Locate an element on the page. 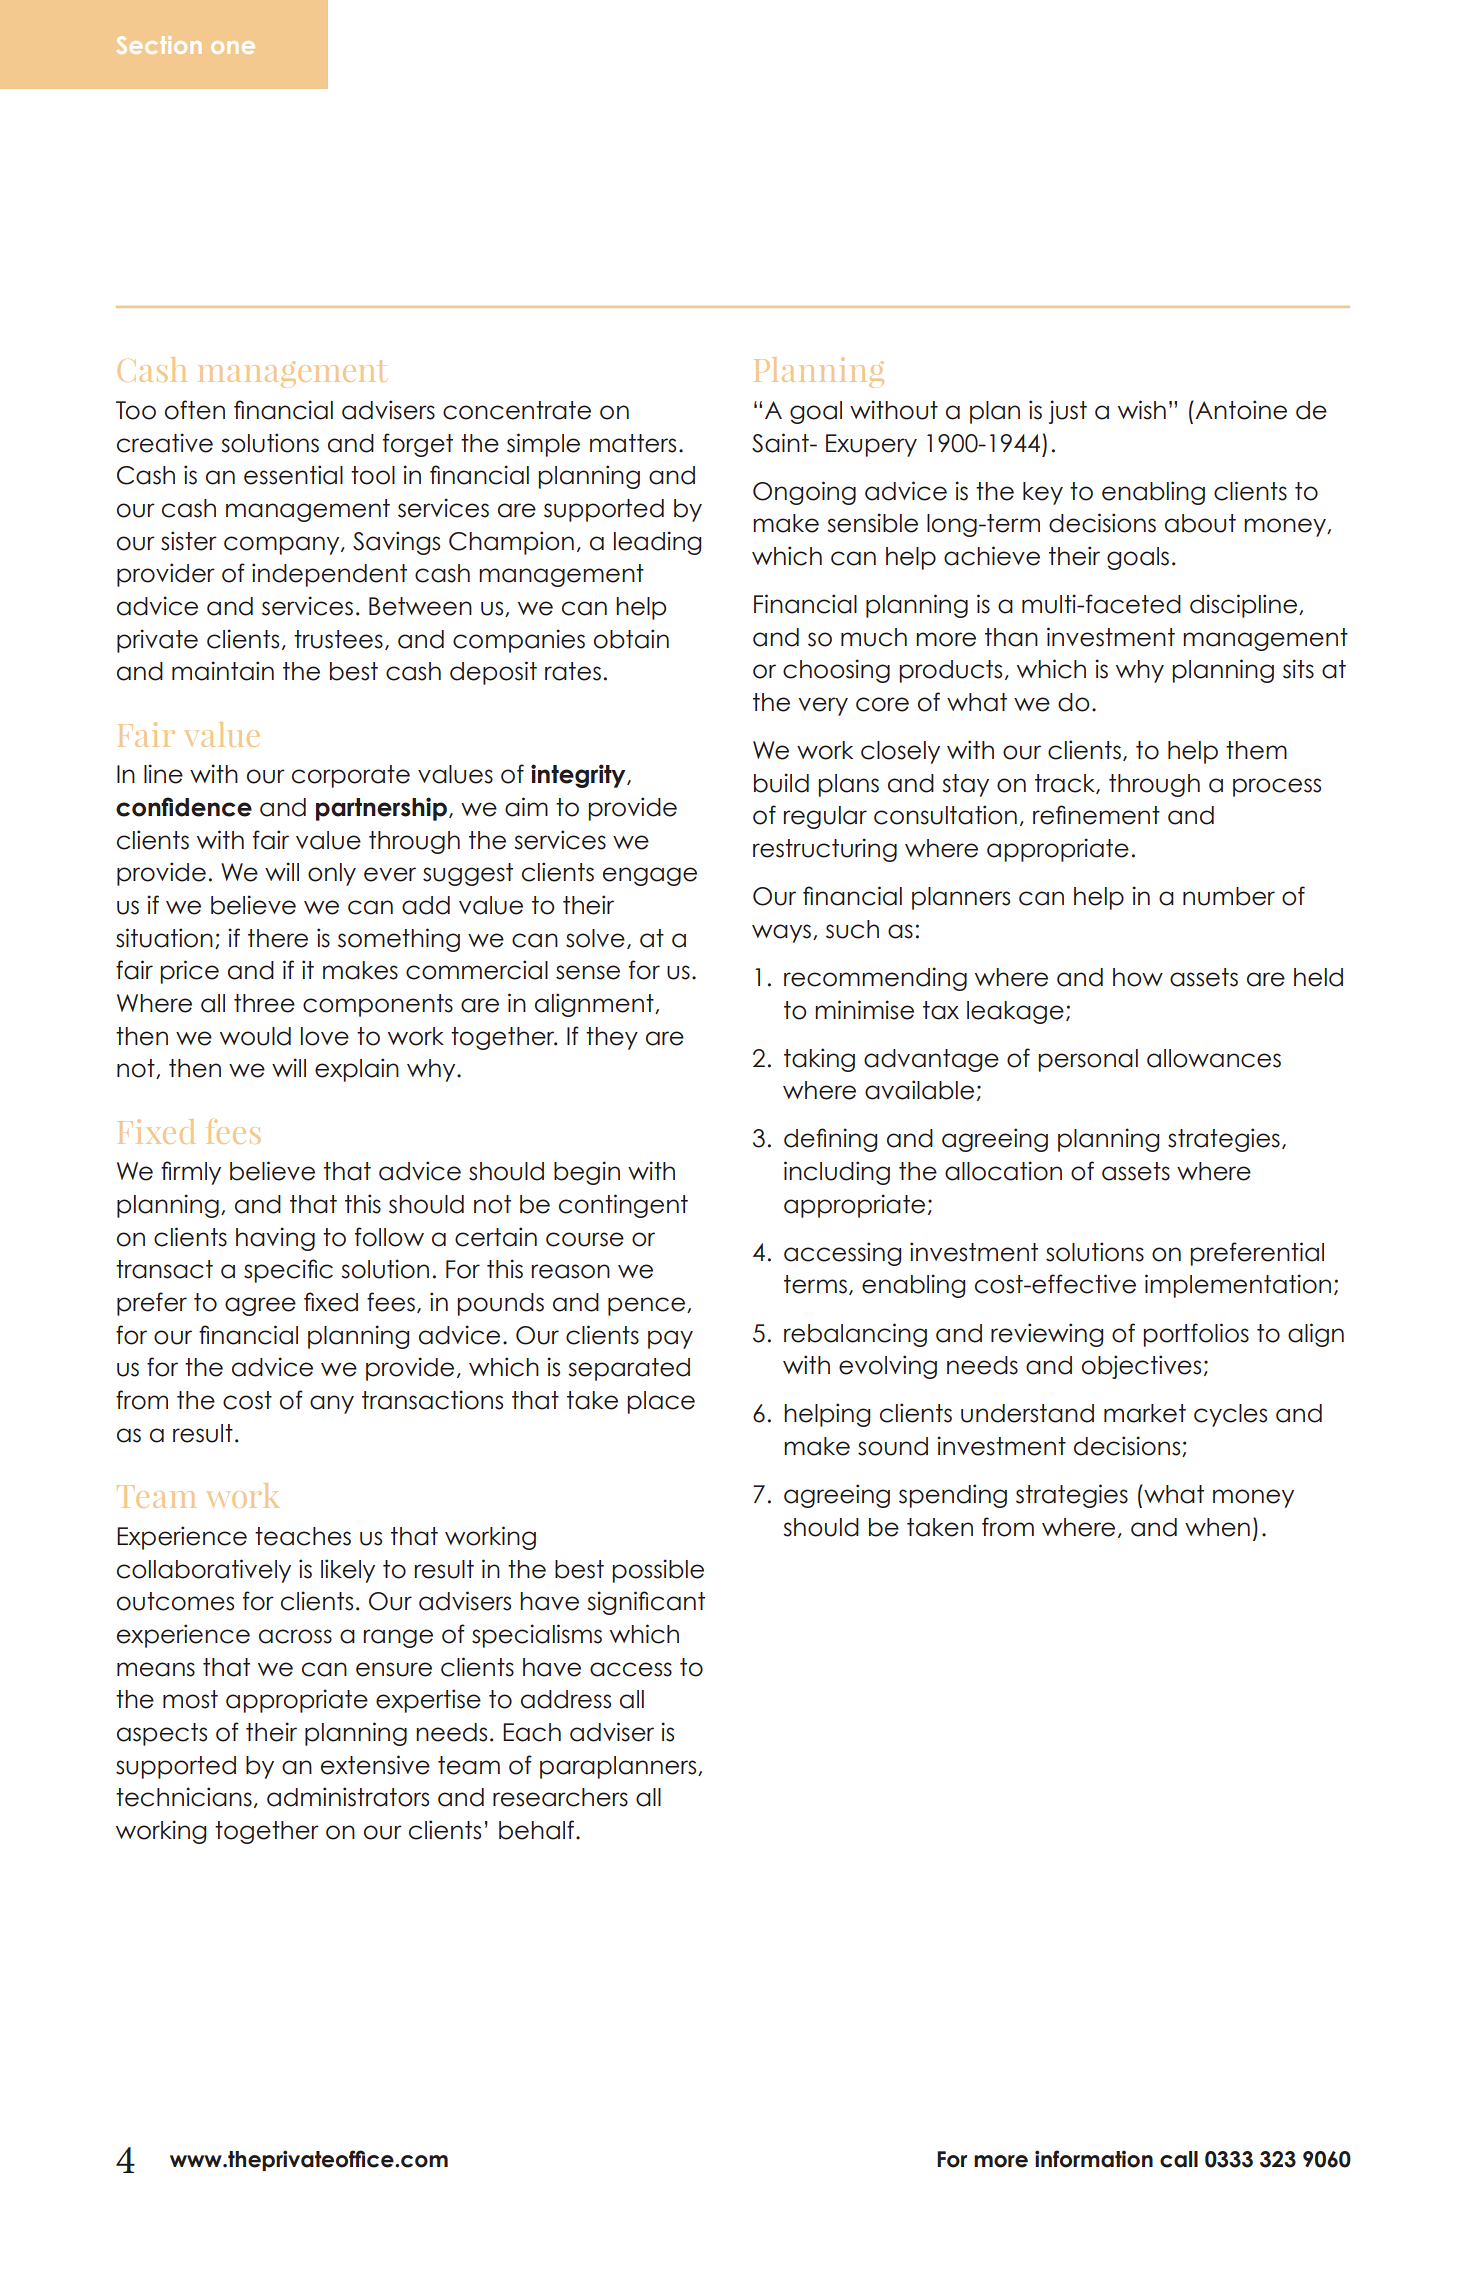 The height and width of the image is (2291, 1466). administrators is located at coordinates (348, 1797).
